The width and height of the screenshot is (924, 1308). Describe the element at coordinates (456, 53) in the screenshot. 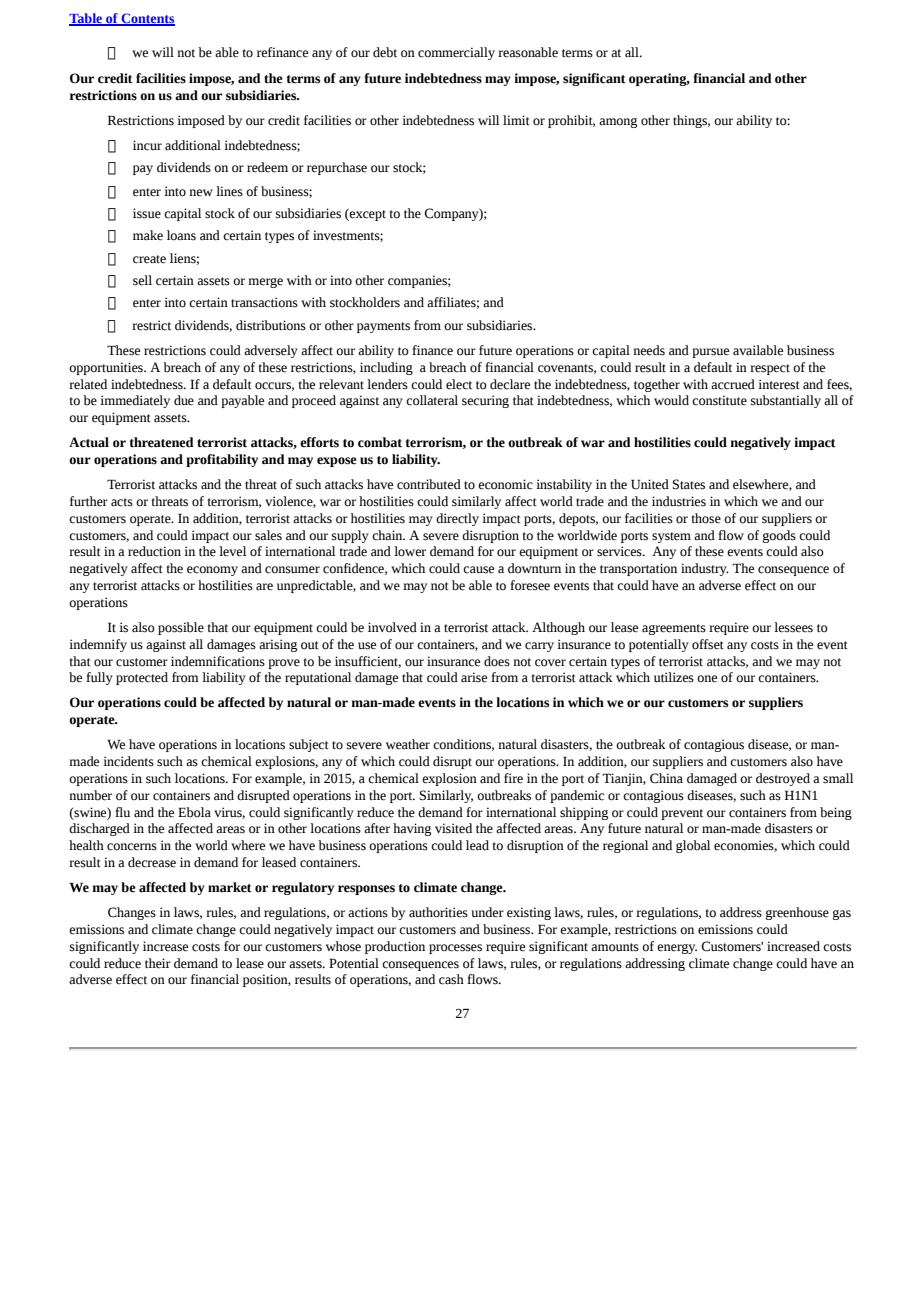

I see `commercially` at that location.
